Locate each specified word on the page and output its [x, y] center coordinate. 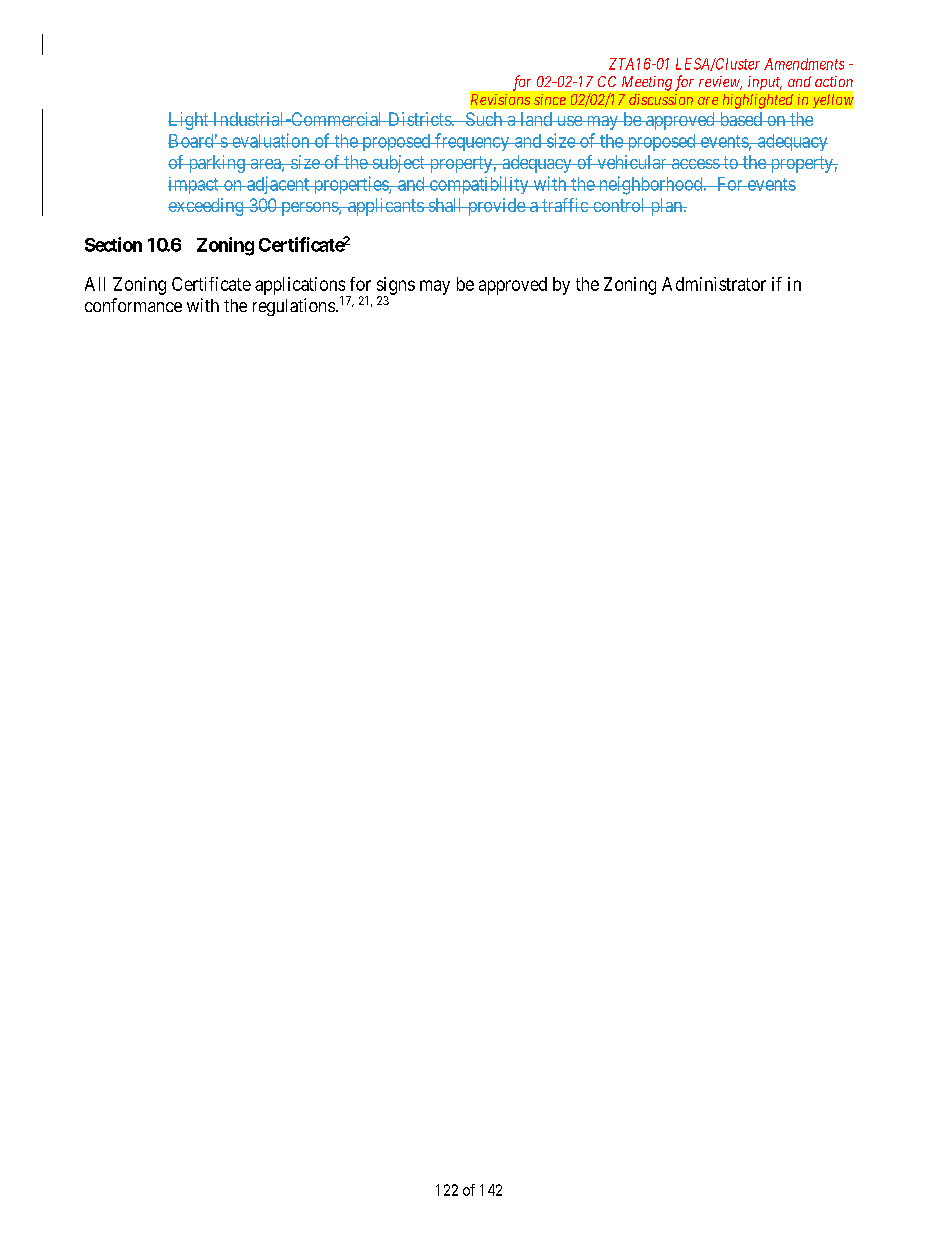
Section [113, 244]
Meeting [647, 83]
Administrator [714, 284]
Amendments [804, 64]
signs [396, 287]
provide [496, 207]
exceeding [207, 207]
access [695, 164]
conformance [133, 305]
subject [398, 164]
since [550, 99]
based [740, 119]
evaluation [271, 140]
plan [666, 207]
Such [484, 119]
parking [216, 164]
